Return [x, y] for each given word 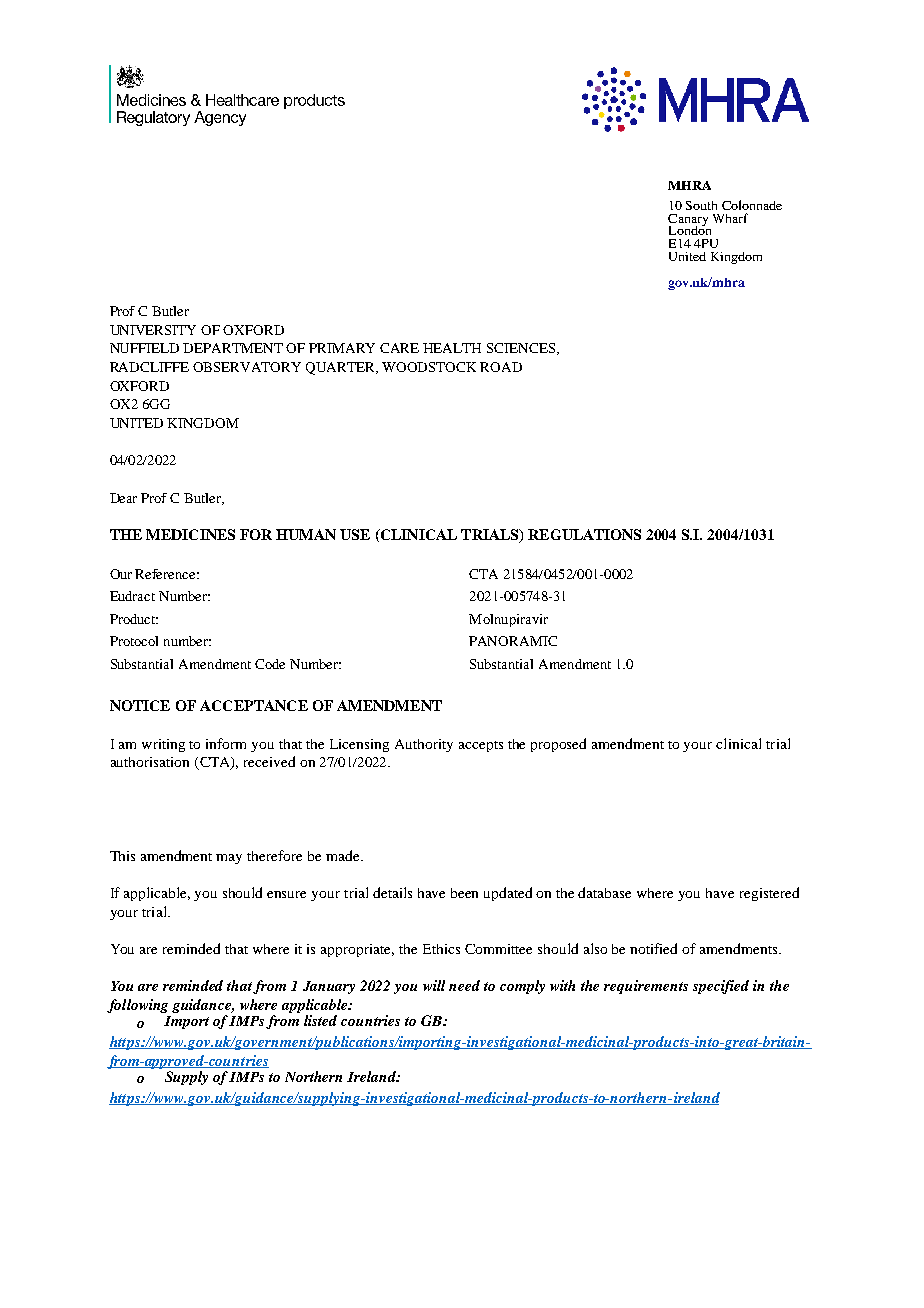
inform [226, 743]
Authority [424, 745]
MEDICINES [190, 534]
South [701, 205]
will [434, 985]
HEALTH [452, 348]
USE [355, 534]
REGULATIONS [584, 534]
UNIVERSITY [153, 330]
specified [721, 987]
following [137, 1006]
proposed [558, 745]
